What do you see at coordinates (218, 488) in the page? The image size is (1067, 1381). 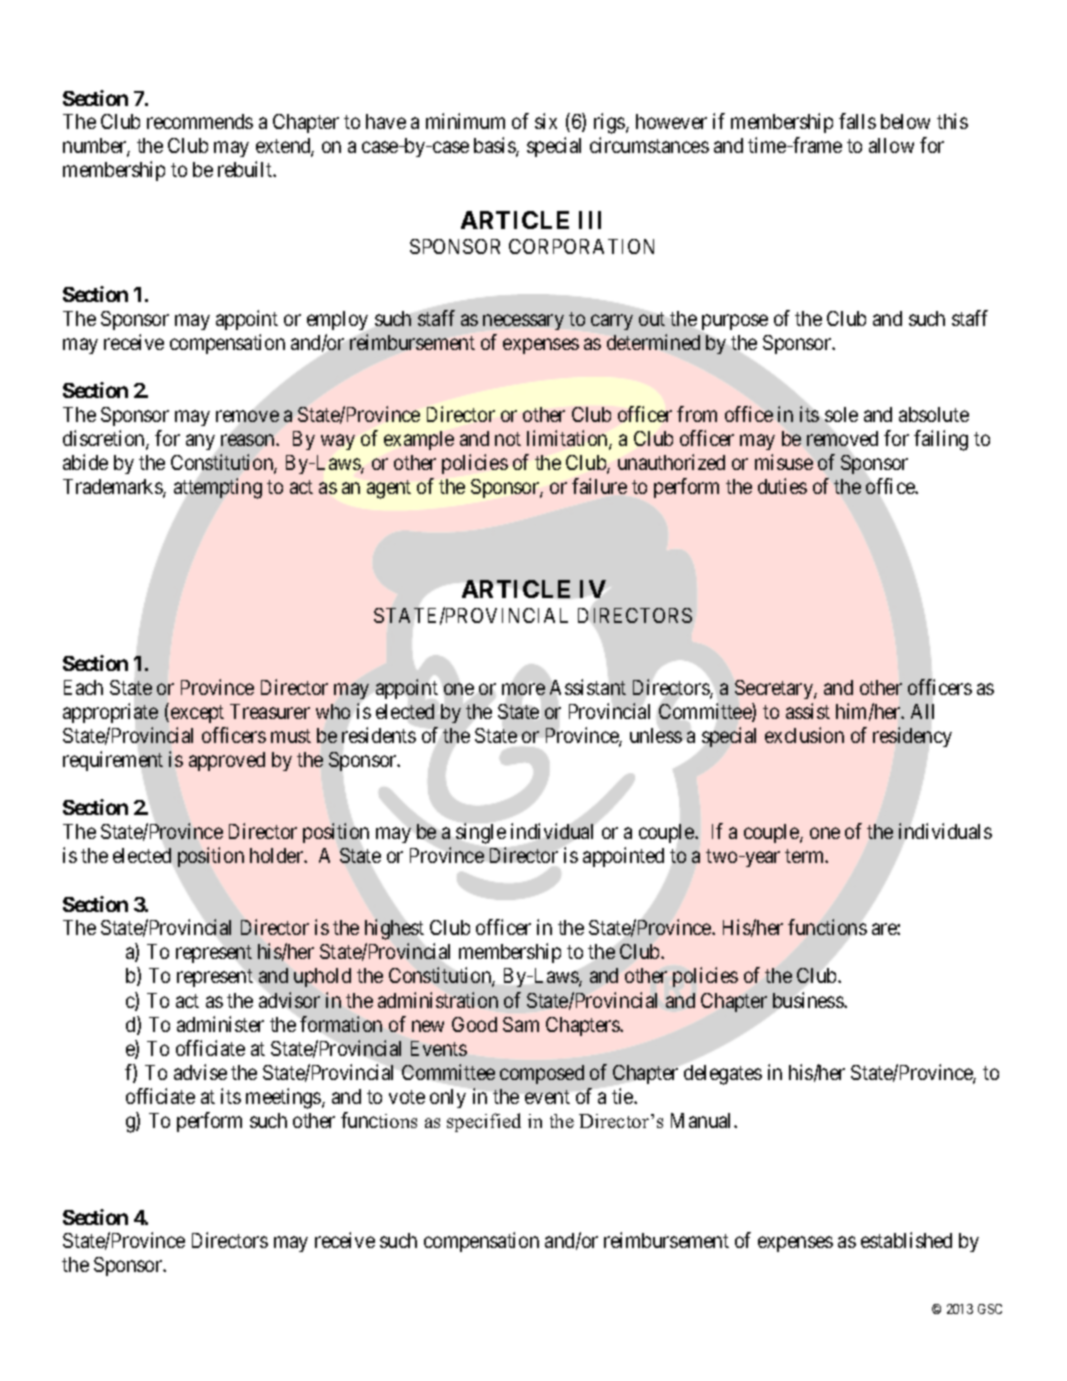 I see `attempting` at bounding box center [218, 488].
